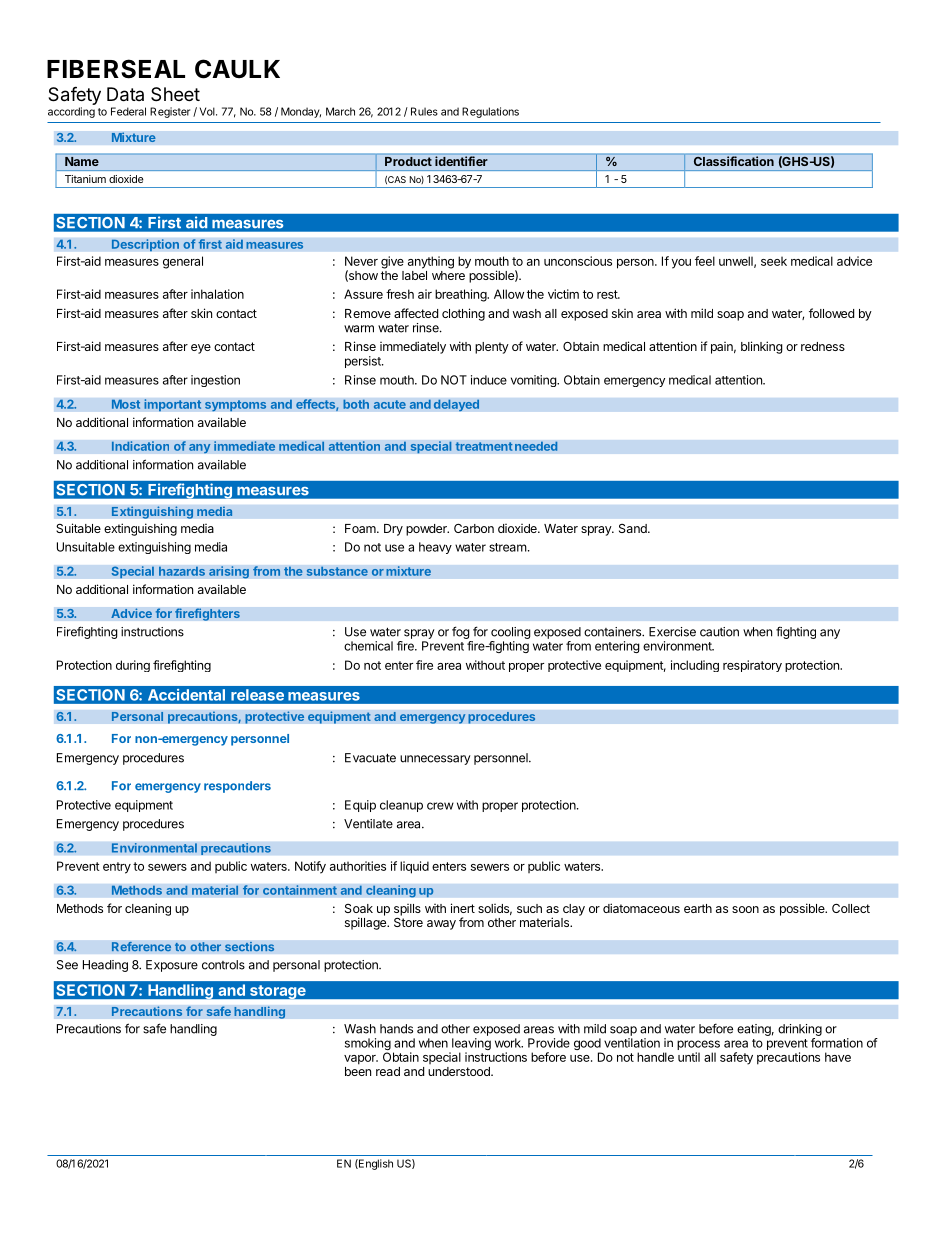 The height and width of the screenshot is (1233, 952). I want to click on Sheet, so click(175, 94).
